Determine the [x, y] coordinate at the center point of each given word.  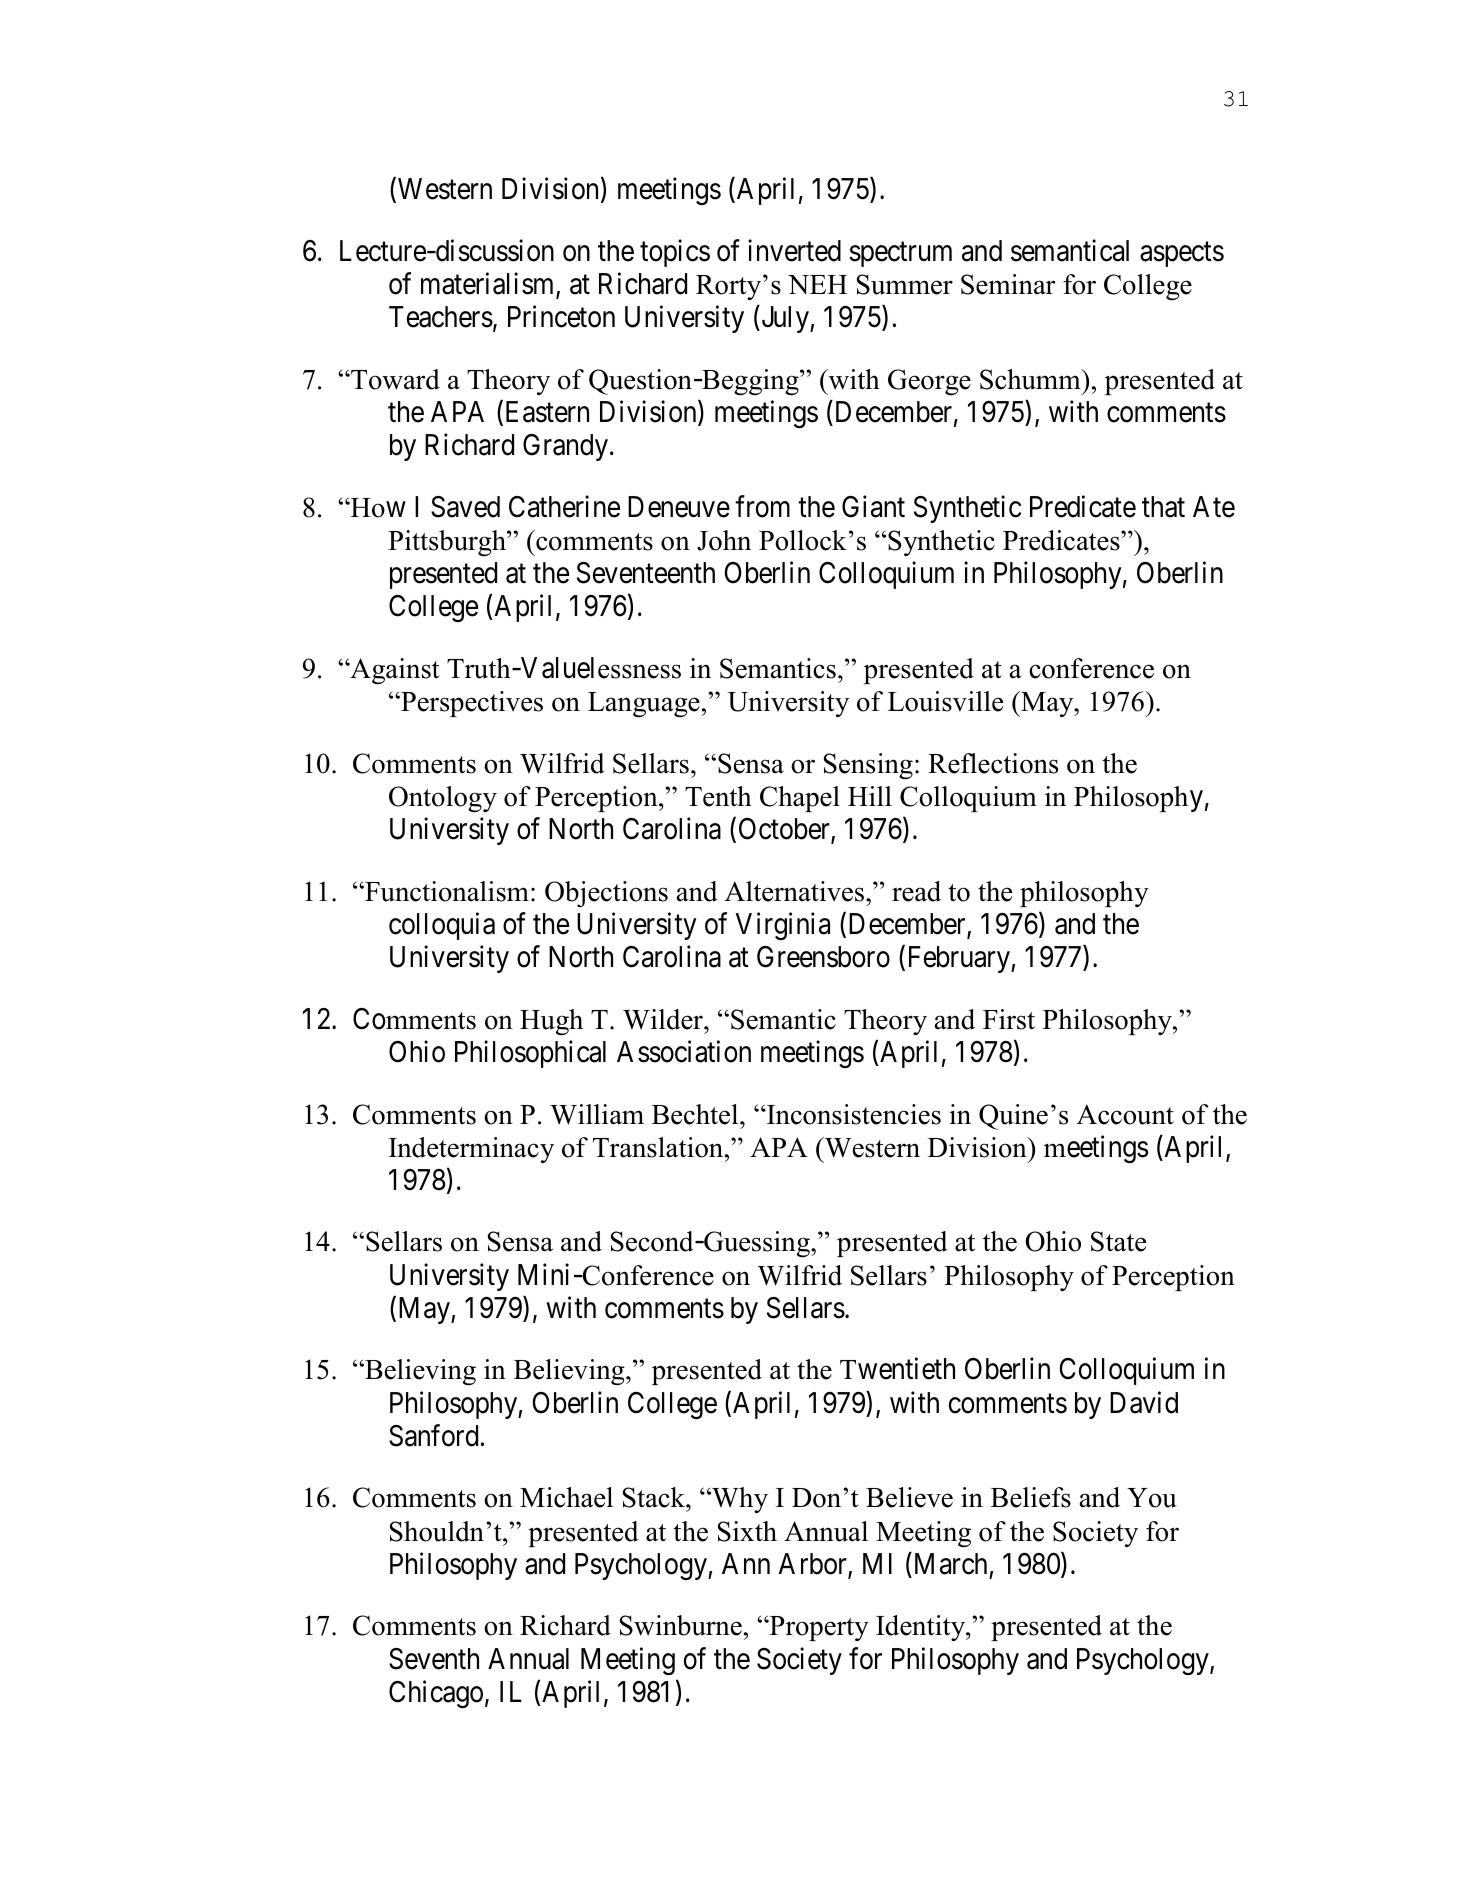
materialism [489, 284]
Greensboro [823, 957]
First [1009, 1019]
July [785, 319]
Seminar [1008, 284]
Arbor [813, 1565]
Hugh [551, 1022]
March [949, 1563]
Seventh [434, 1659]
